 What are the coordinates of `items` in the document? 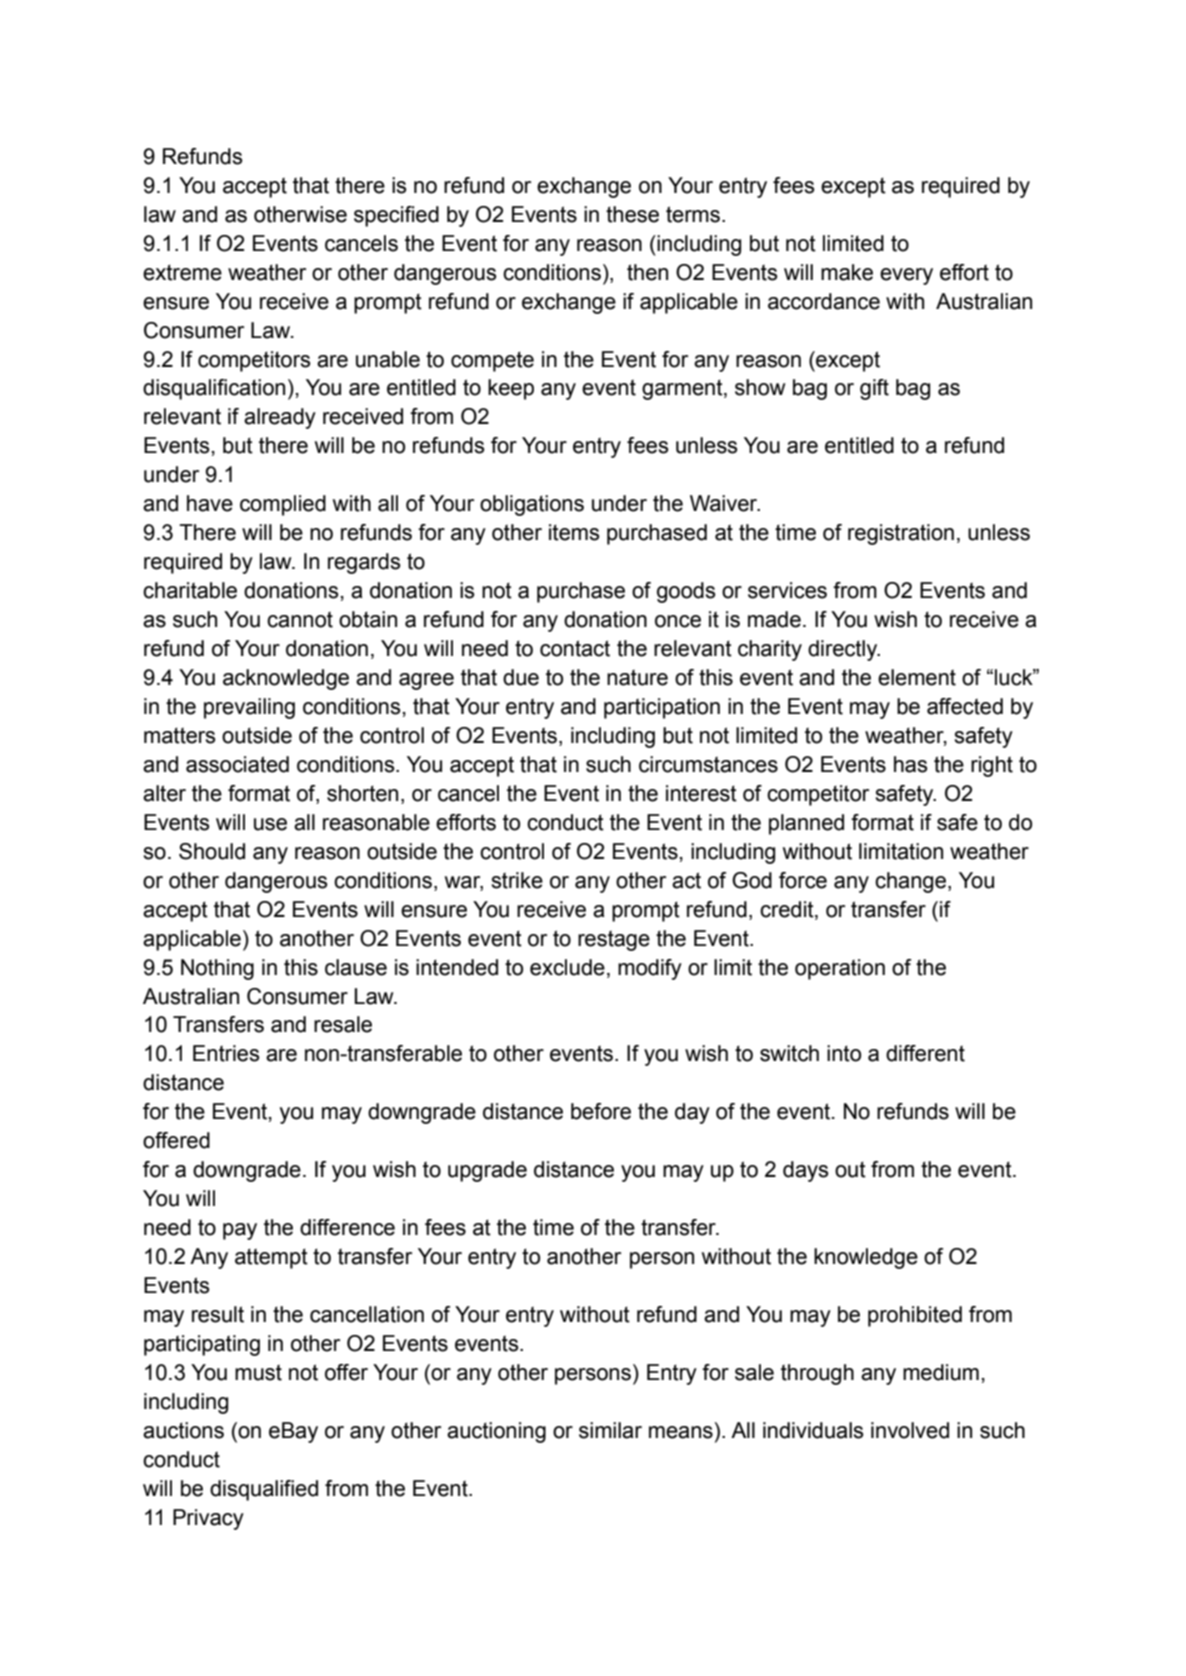 It's located at (574, 532).
